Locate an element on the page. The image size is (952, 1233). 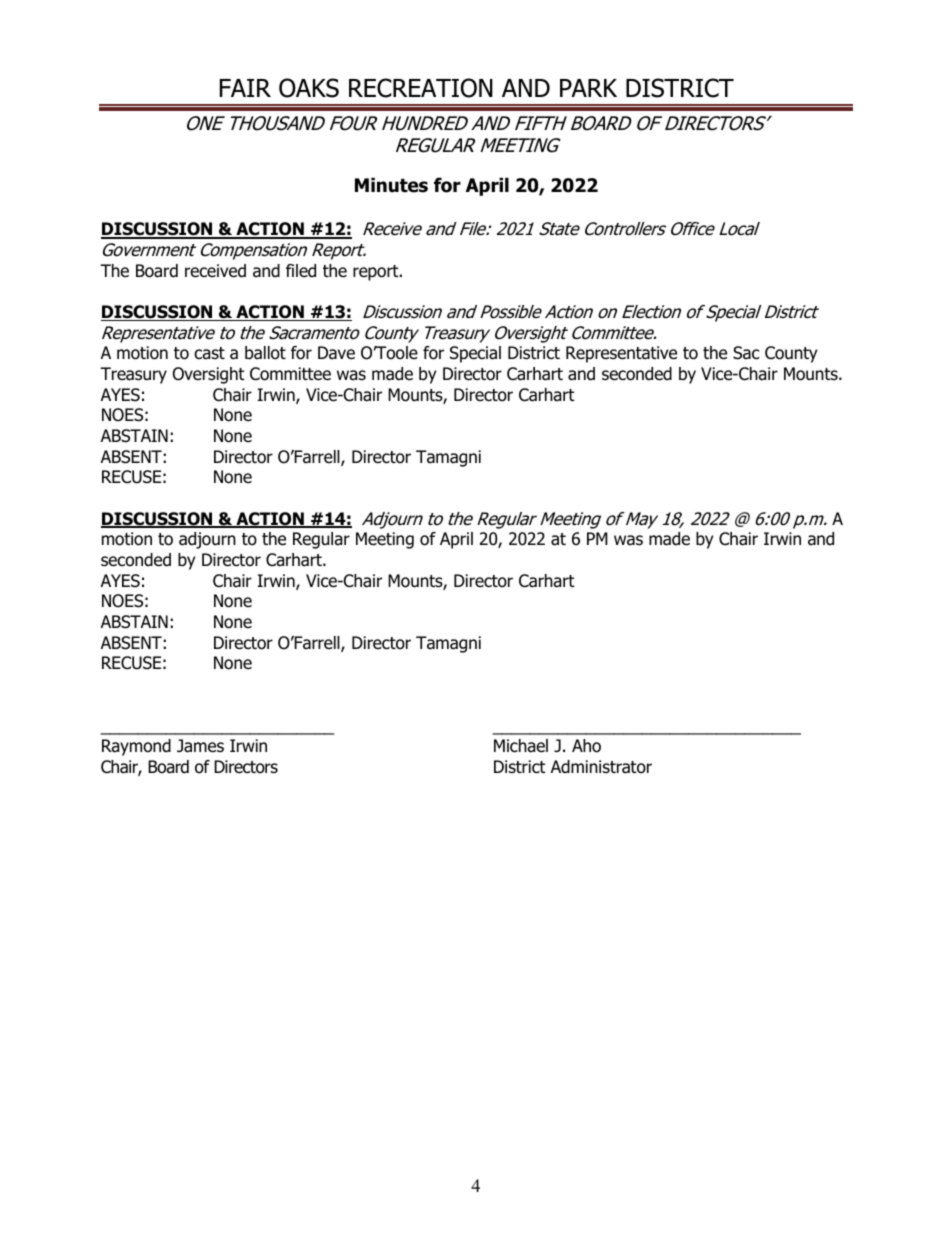
RECREATION is located at coordinates (421, 88).
